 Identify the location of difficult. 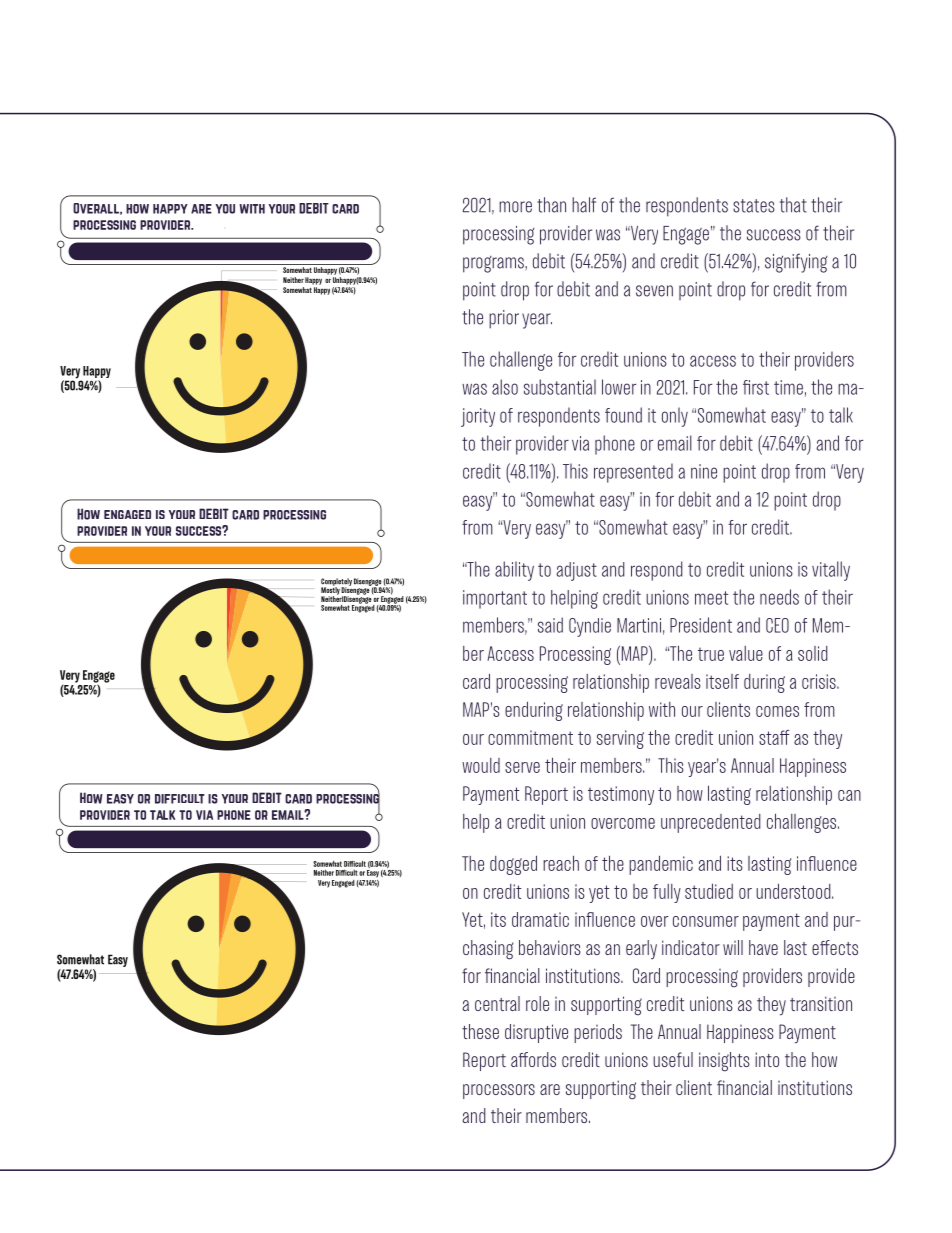
(180, 799).
